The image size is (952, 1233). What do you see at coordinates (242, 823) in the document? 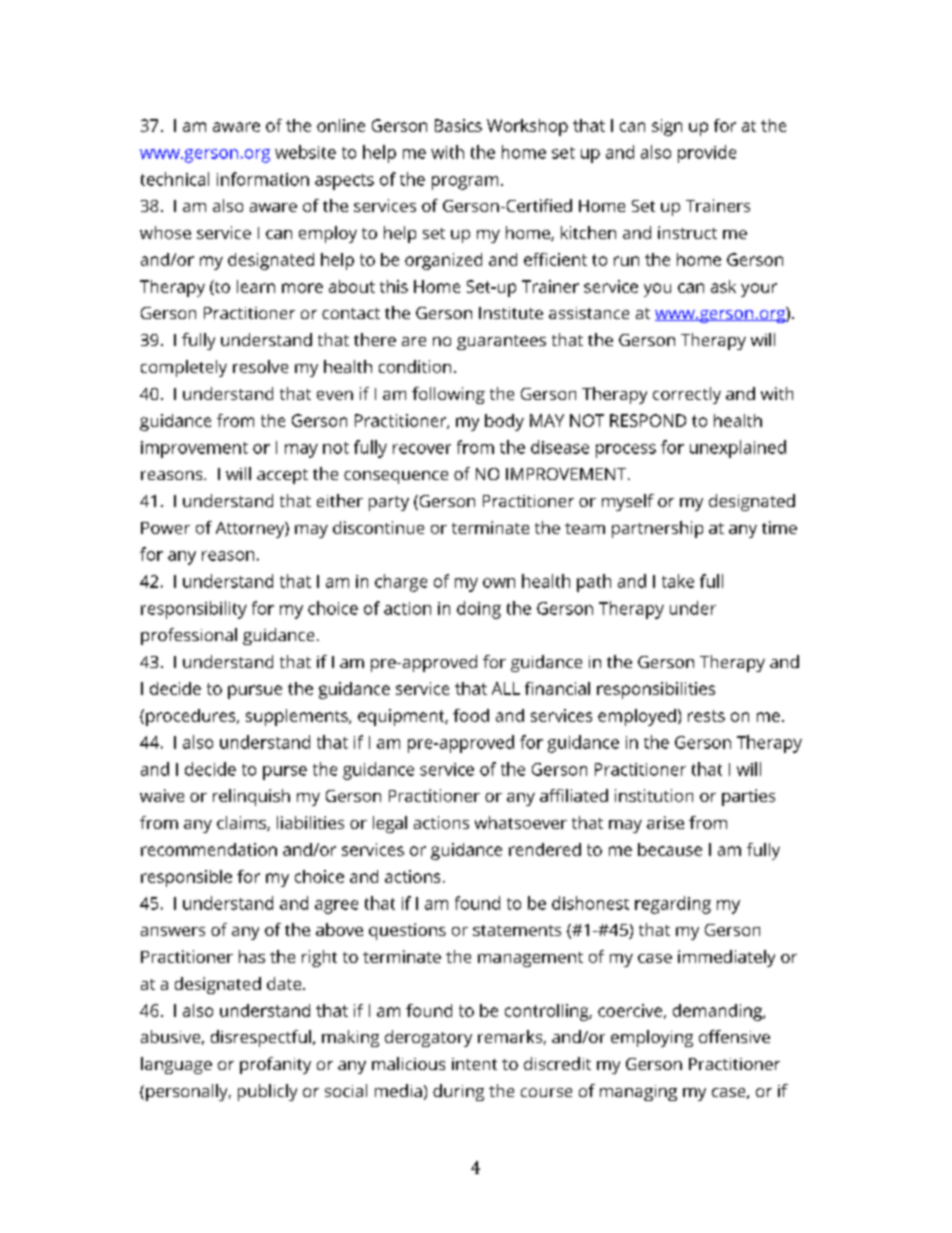
I see `claims` at bounding box center [242, 823].
